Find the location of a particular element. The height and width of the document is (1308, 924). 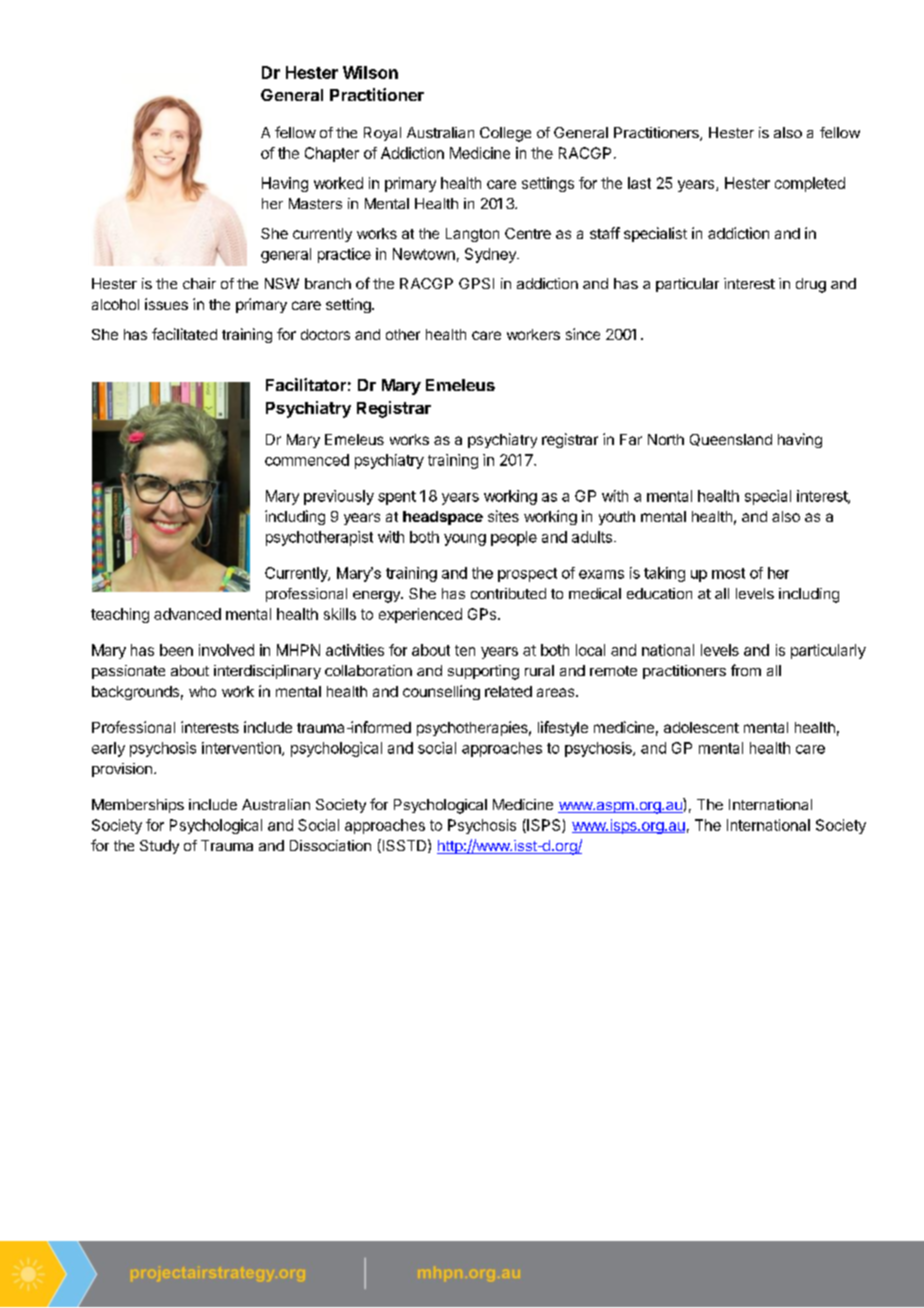

who is located at coordinates (202, 691).
